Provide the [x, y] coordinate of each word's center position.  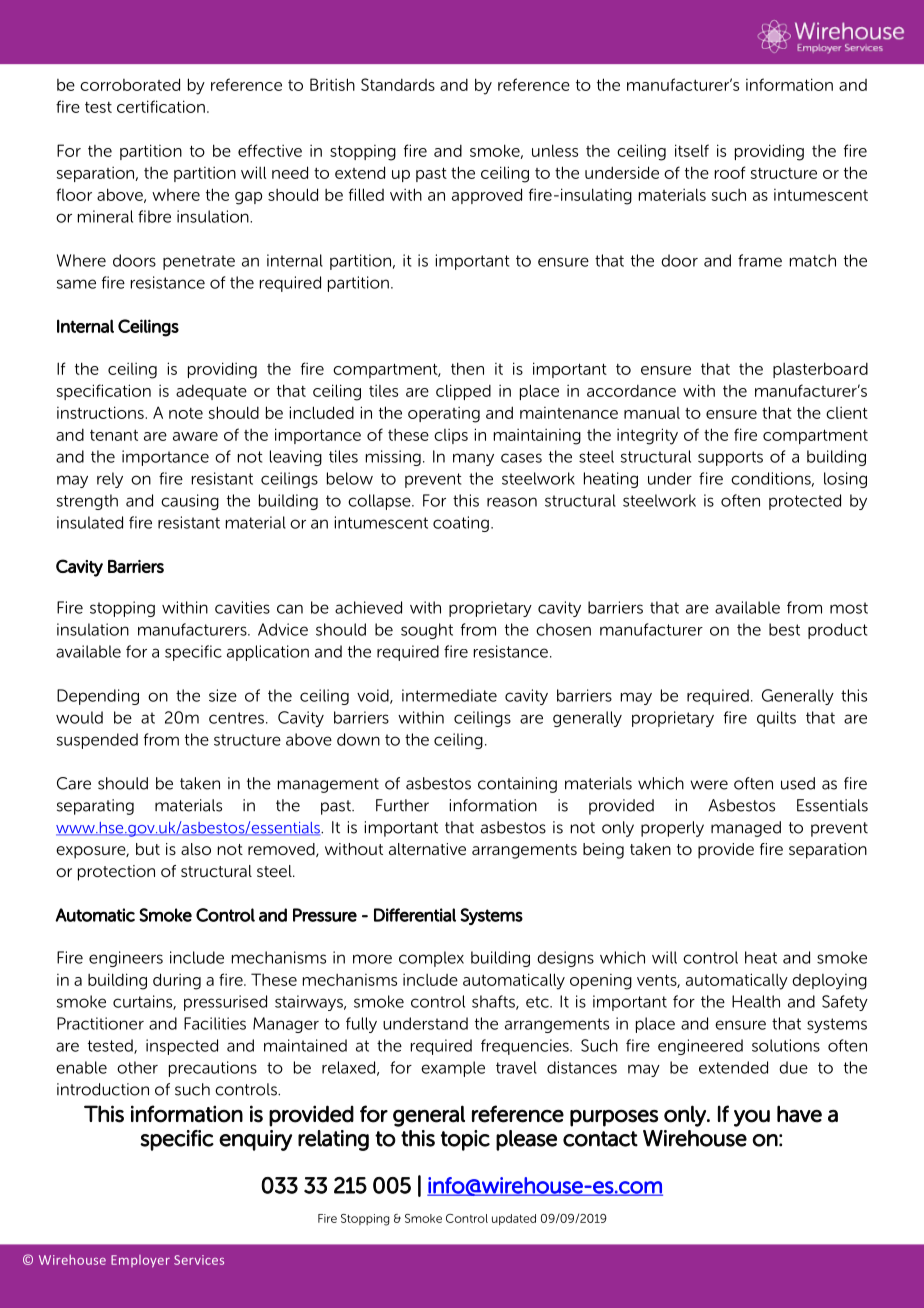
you [752, 1118]
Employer [140, 1261]
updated [514, 1219]
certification [161, 106]
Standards [398, 84]
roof [730, 172]
